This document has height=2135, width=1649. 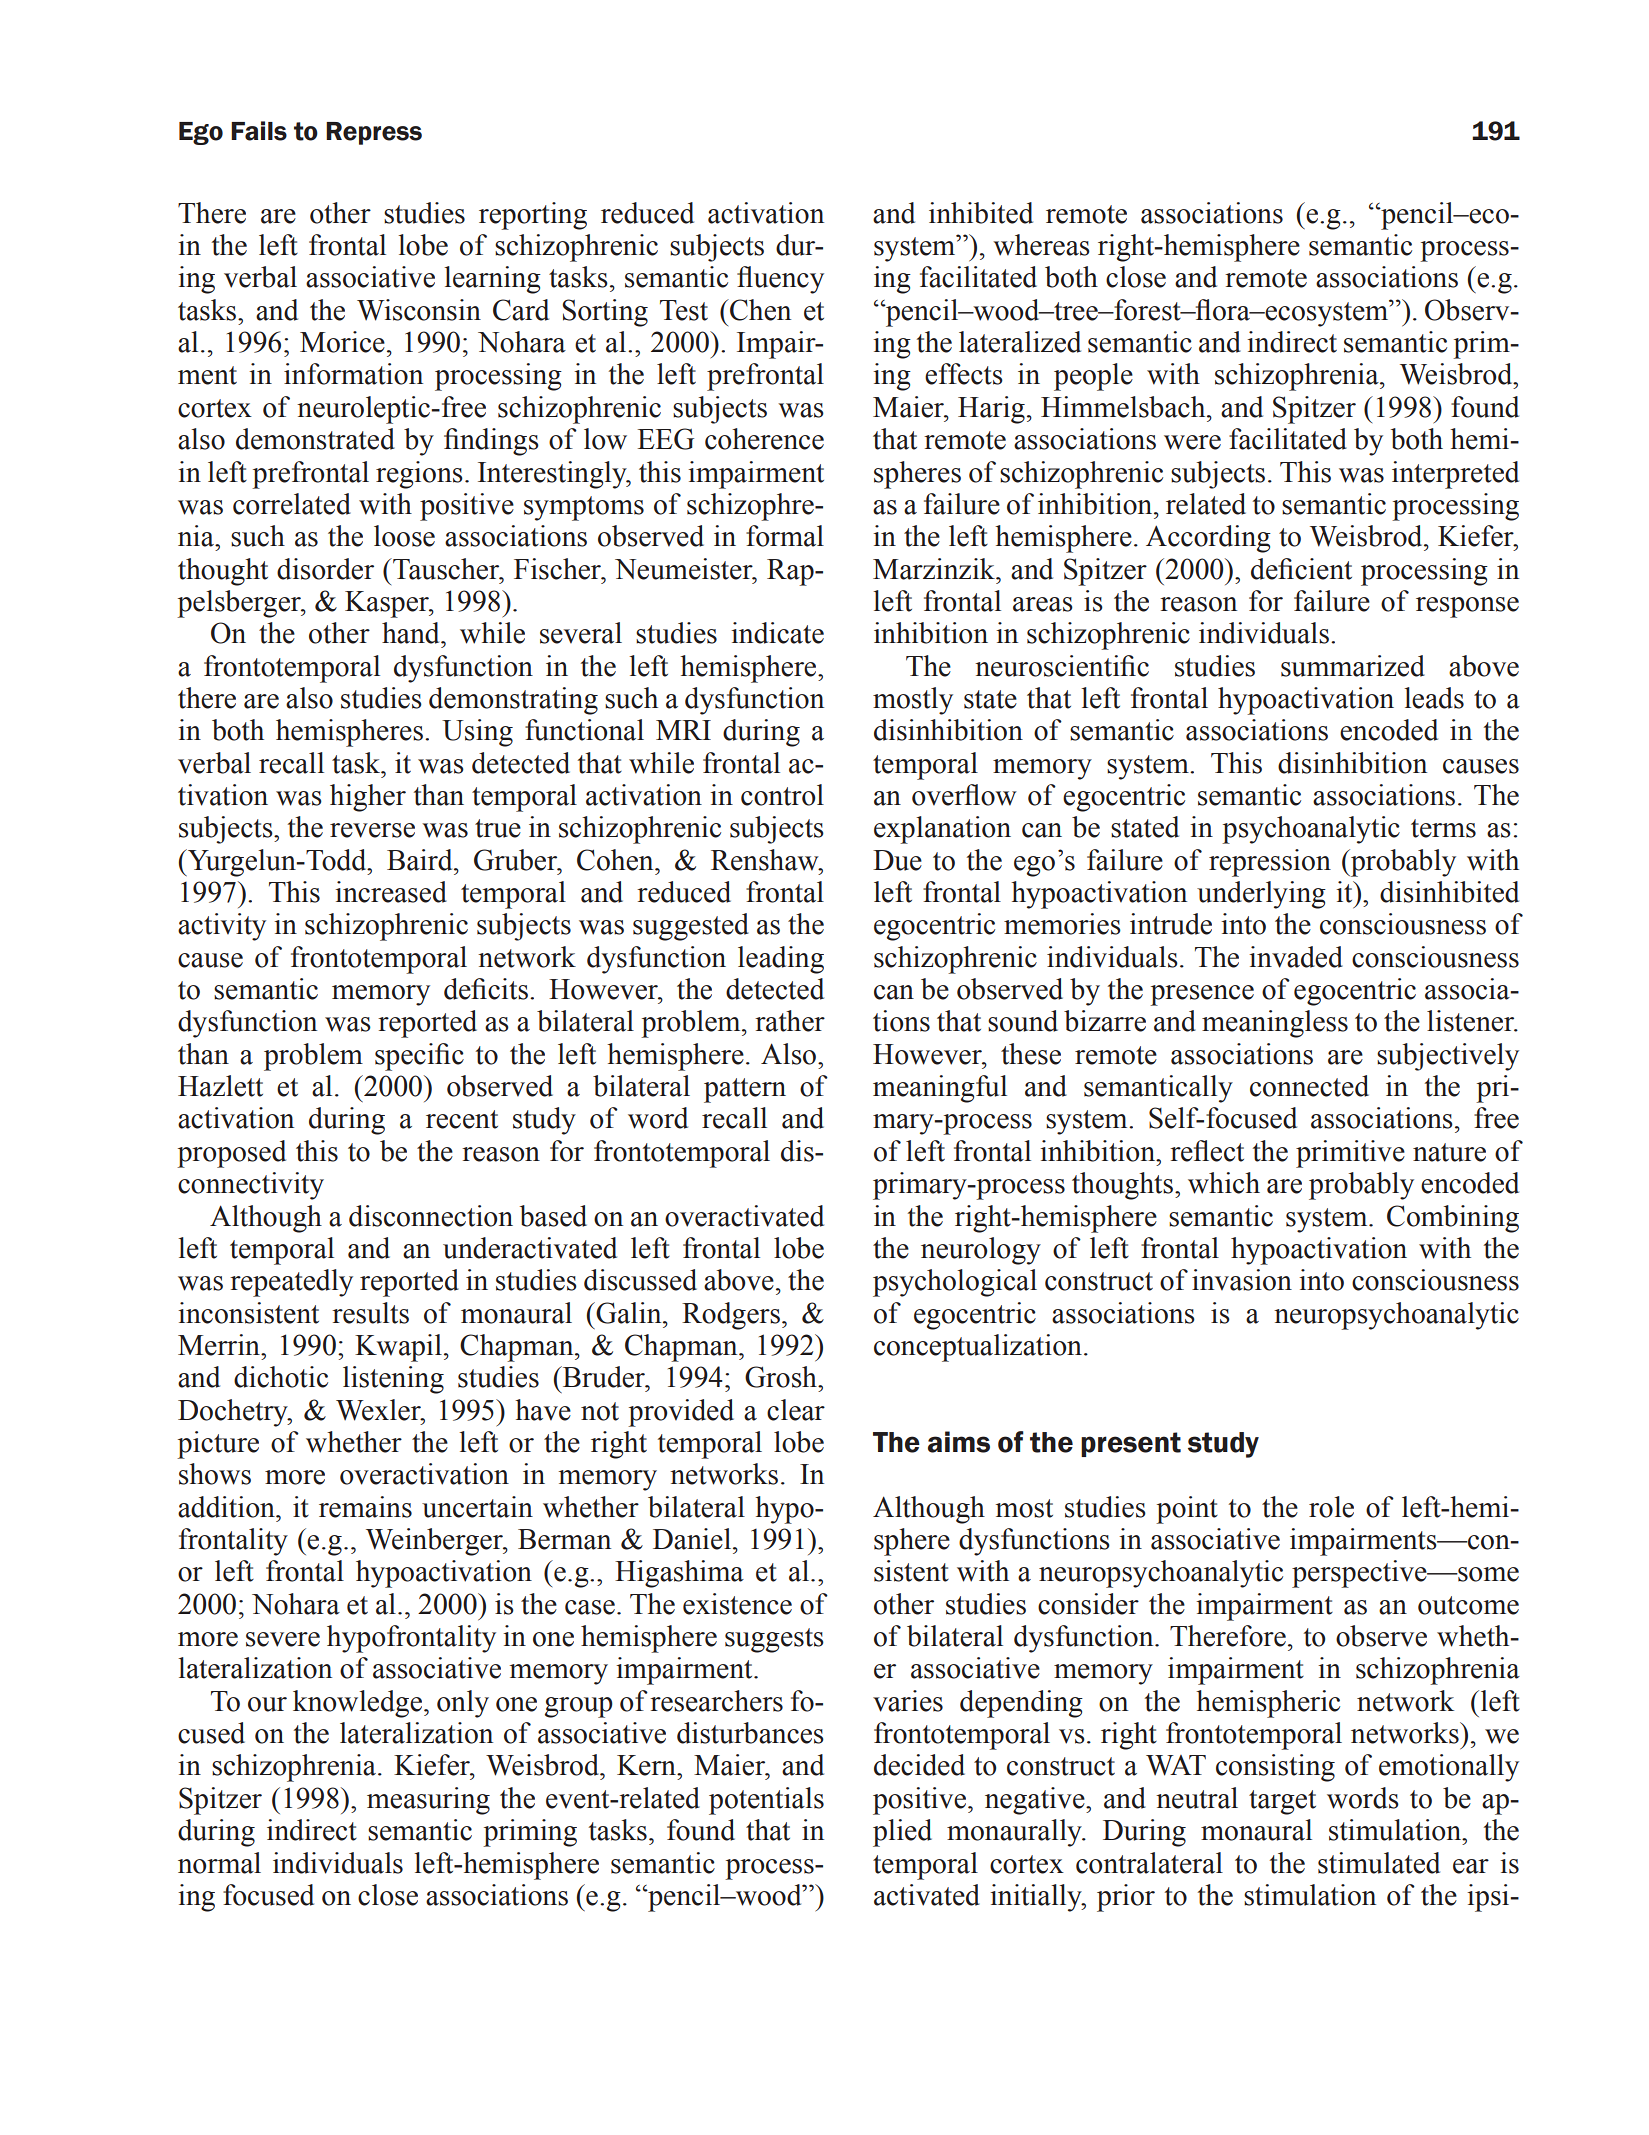 What do you see at coordinates (759, 310) in the document?
I see `Chen` at bounding box center [759, 310].
